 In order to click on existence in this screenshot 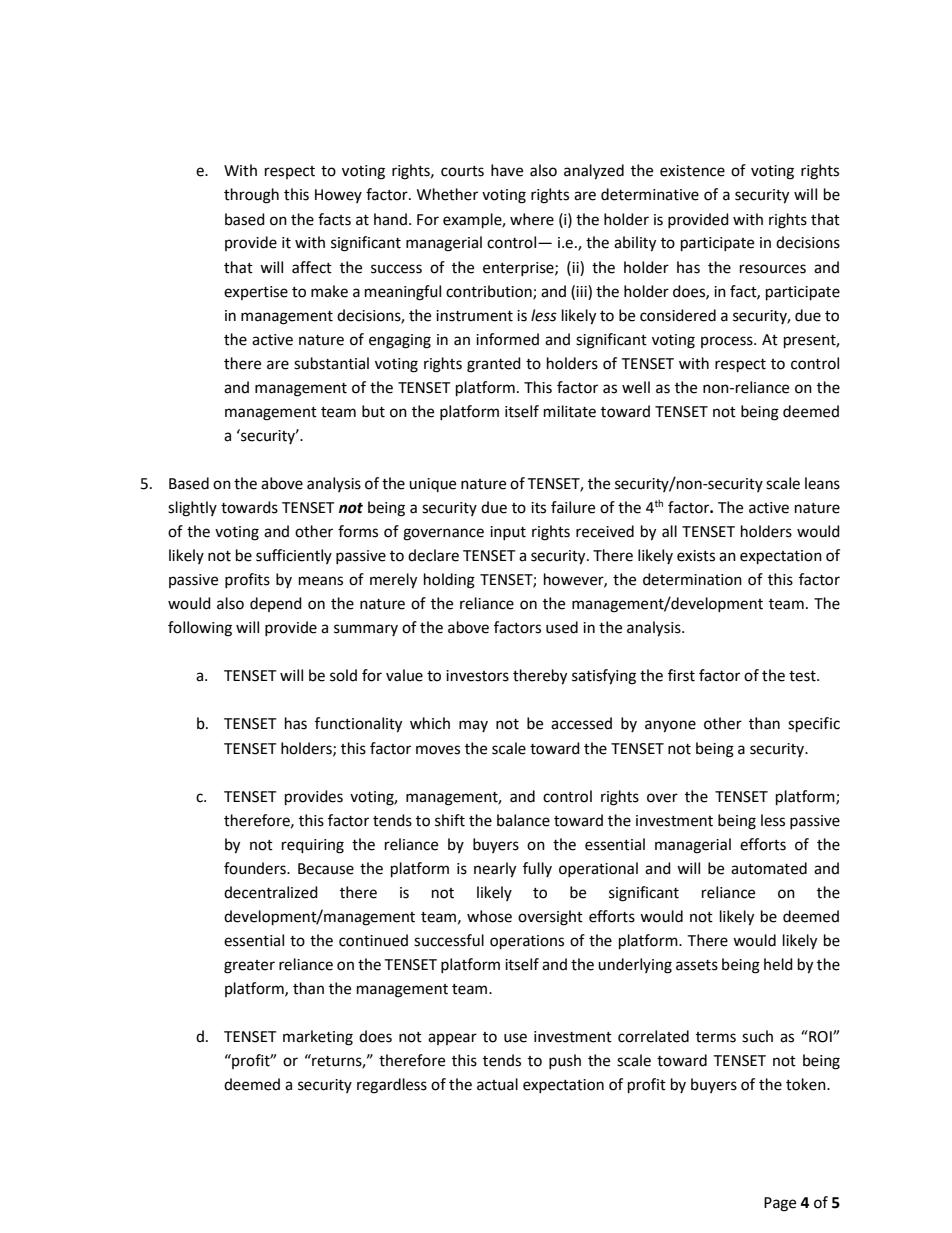, I will do `click(692, 171)`.
